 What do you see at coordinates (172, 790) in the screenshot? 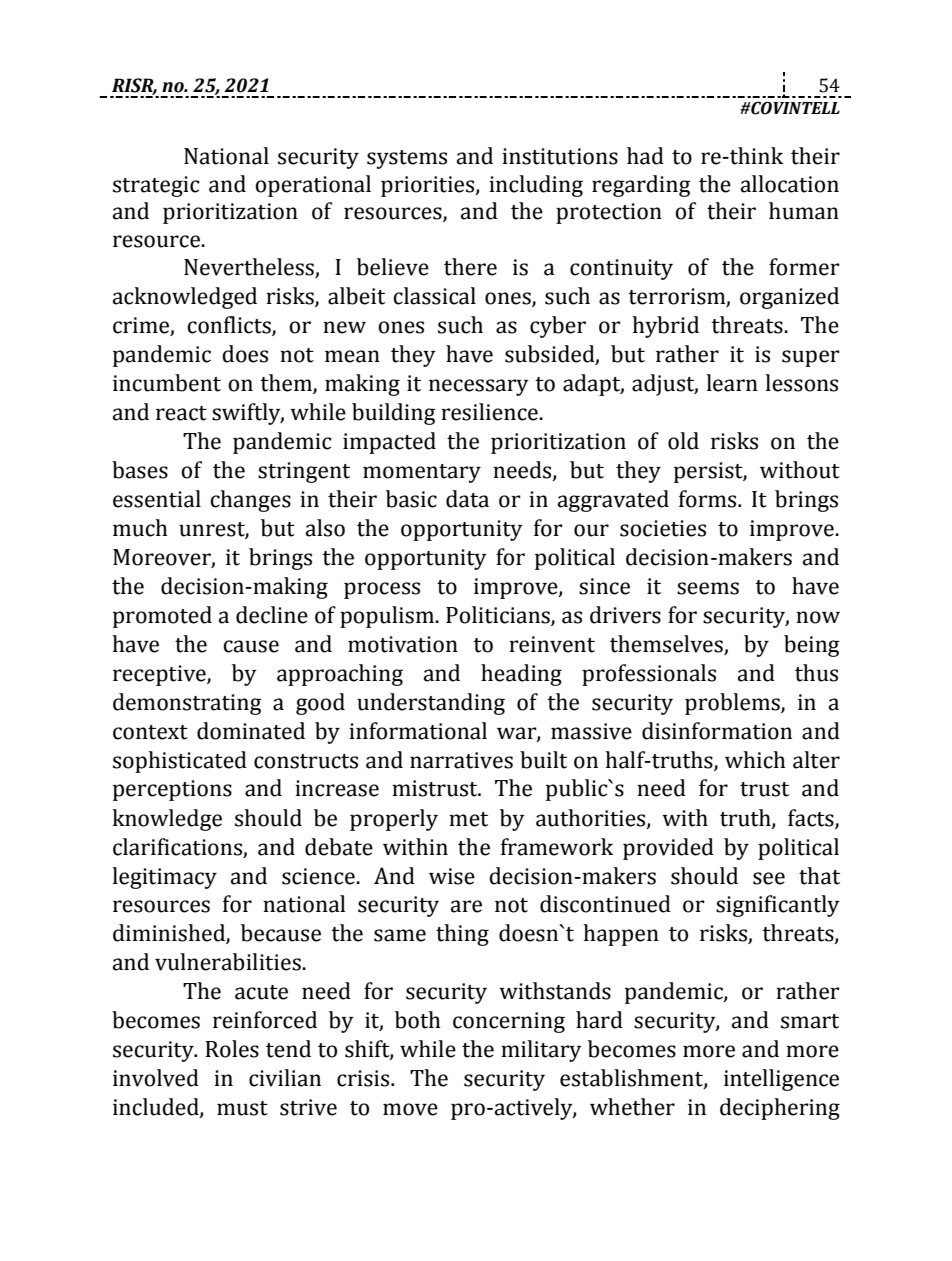
I see `perceptions` at bounding box center [172, 790].
